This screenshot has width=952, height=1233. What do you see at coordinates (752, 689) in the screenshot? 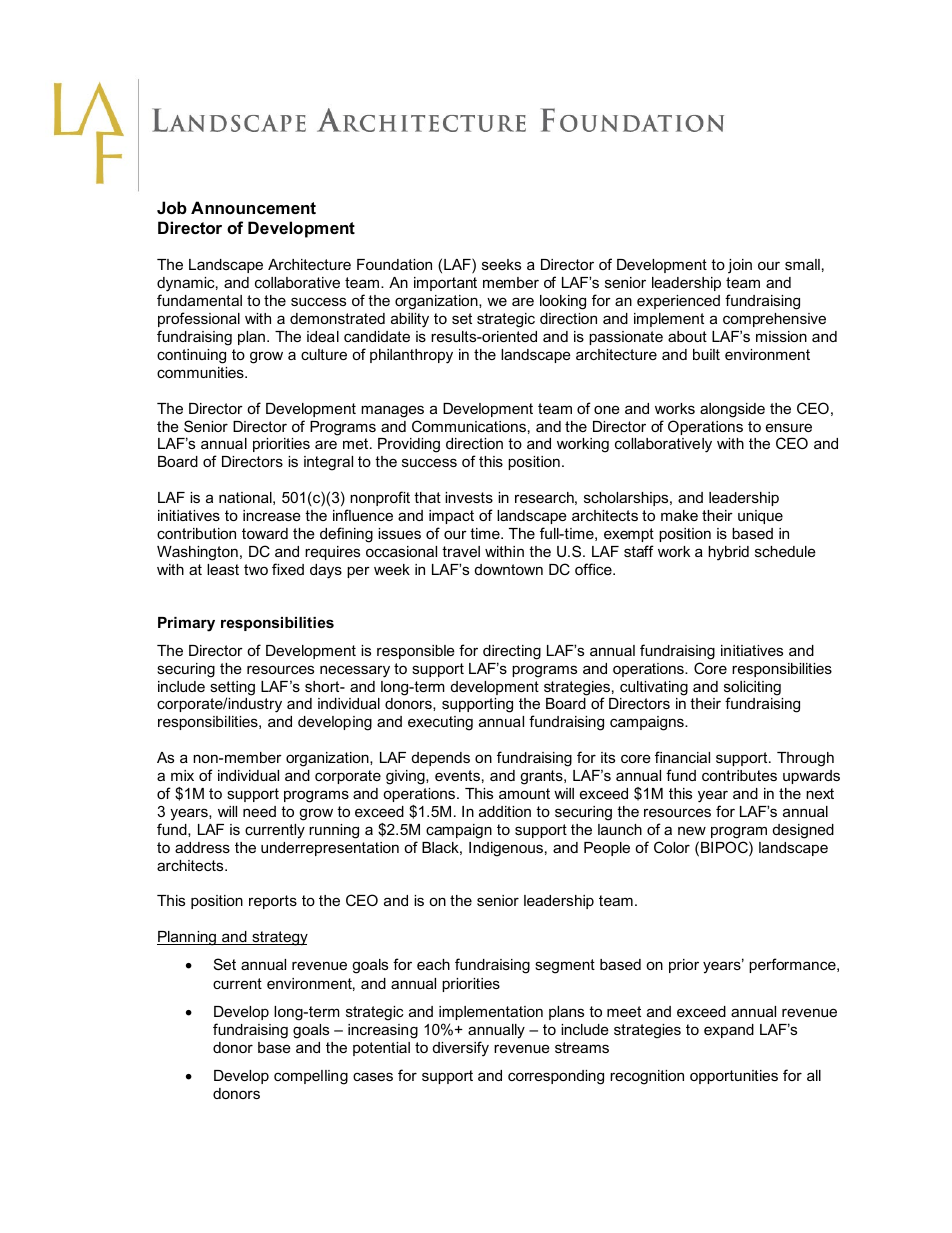
I see `soliciting` at bounding box center [752, 689].
